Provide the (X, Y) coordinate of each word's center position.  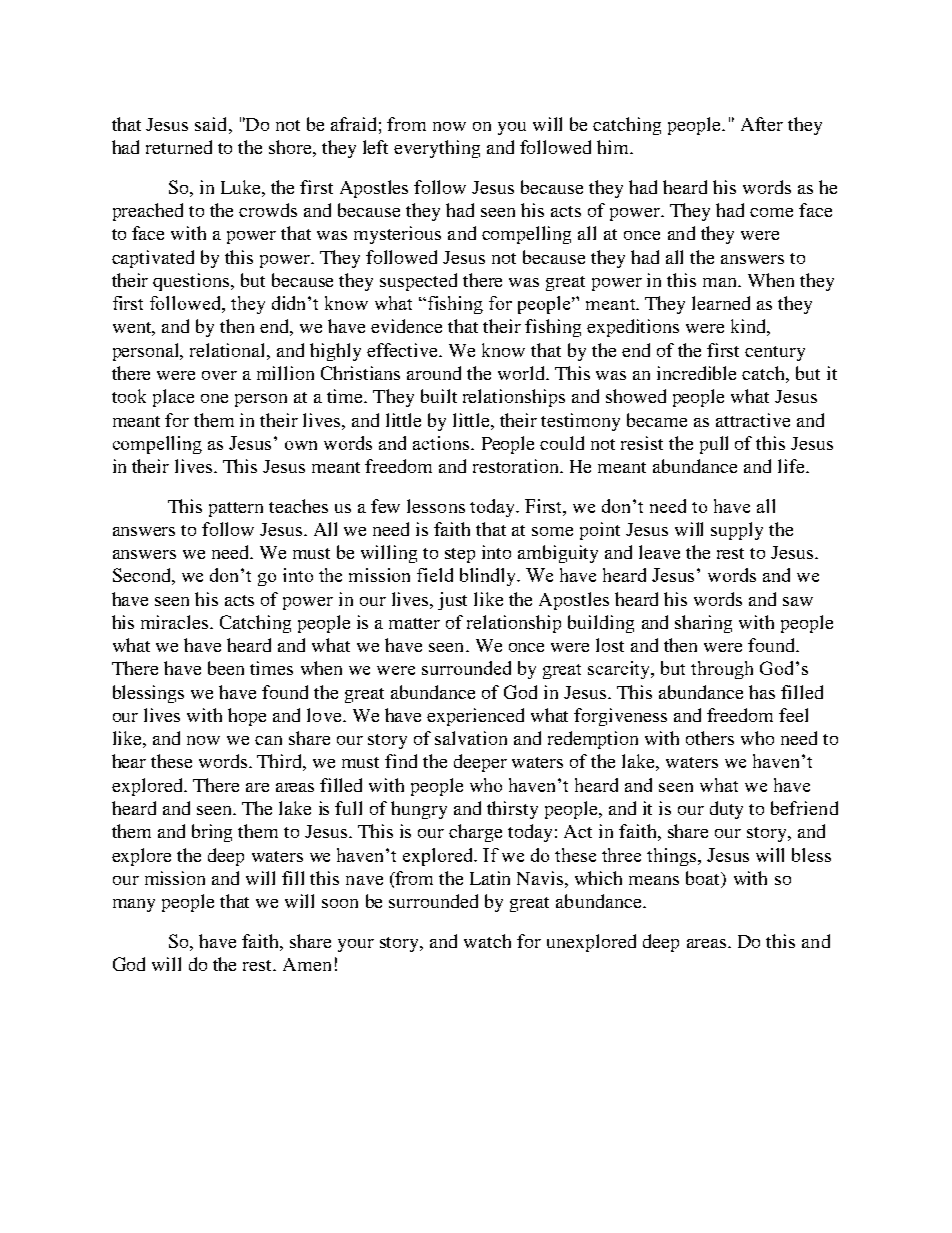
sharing (703, 624)
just (452, 601)
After (762, 124)
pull (714, 445)
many (134, 905)
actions (442, 443)
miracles (176, 622)
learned (721, 303)
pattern (236, 509)
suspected (418, 282)
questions (192, 282)
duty (726, 810)
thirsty (512, 810)
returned (179, 147)
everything (437, 149)
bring (212, 833)
